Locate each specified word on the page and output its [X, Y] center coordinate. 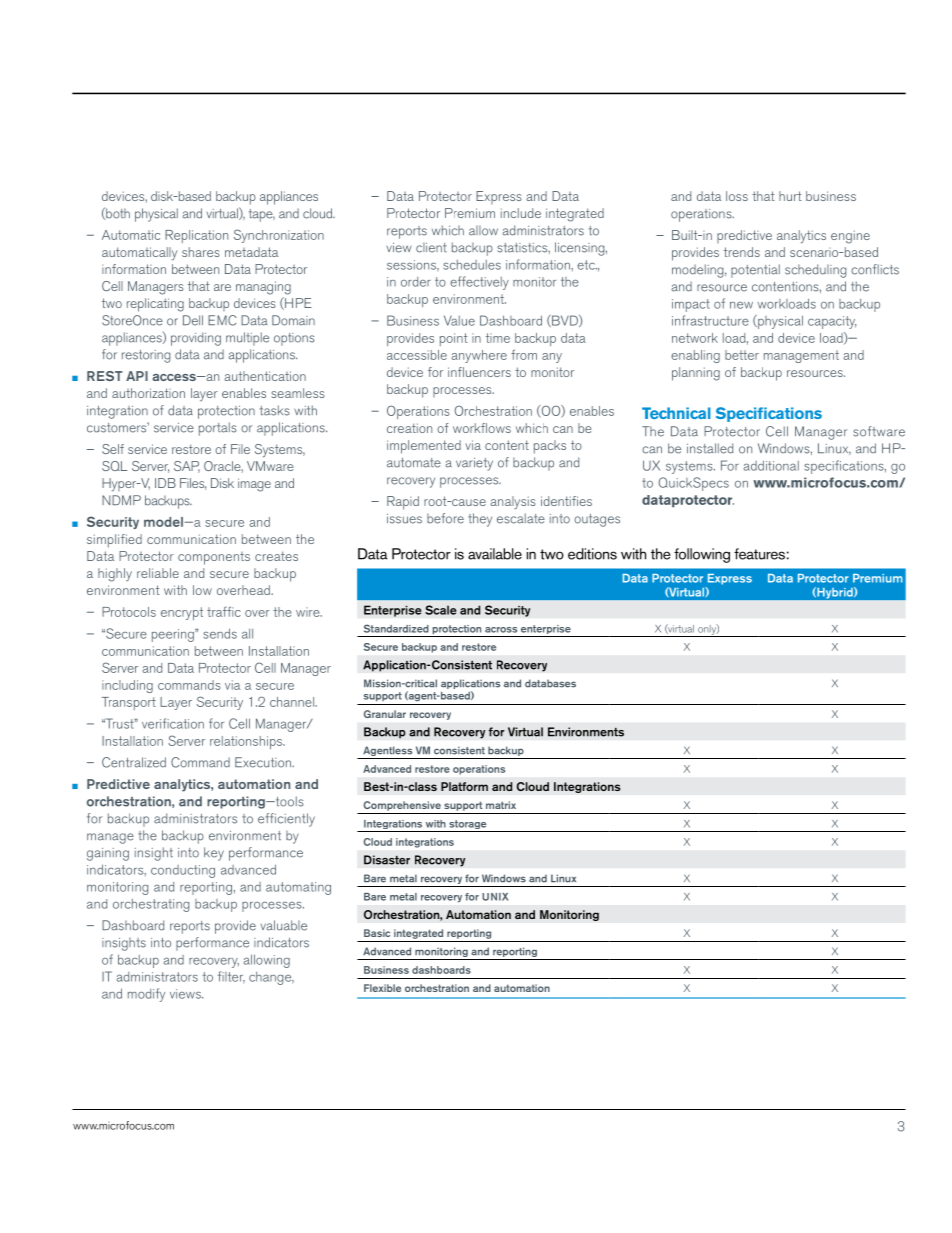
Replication [196, 236]
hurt [790, 196]
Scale [441, 610]
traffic [224, 611]
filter [231, 977]
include [521, 213]
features [759, 554]
